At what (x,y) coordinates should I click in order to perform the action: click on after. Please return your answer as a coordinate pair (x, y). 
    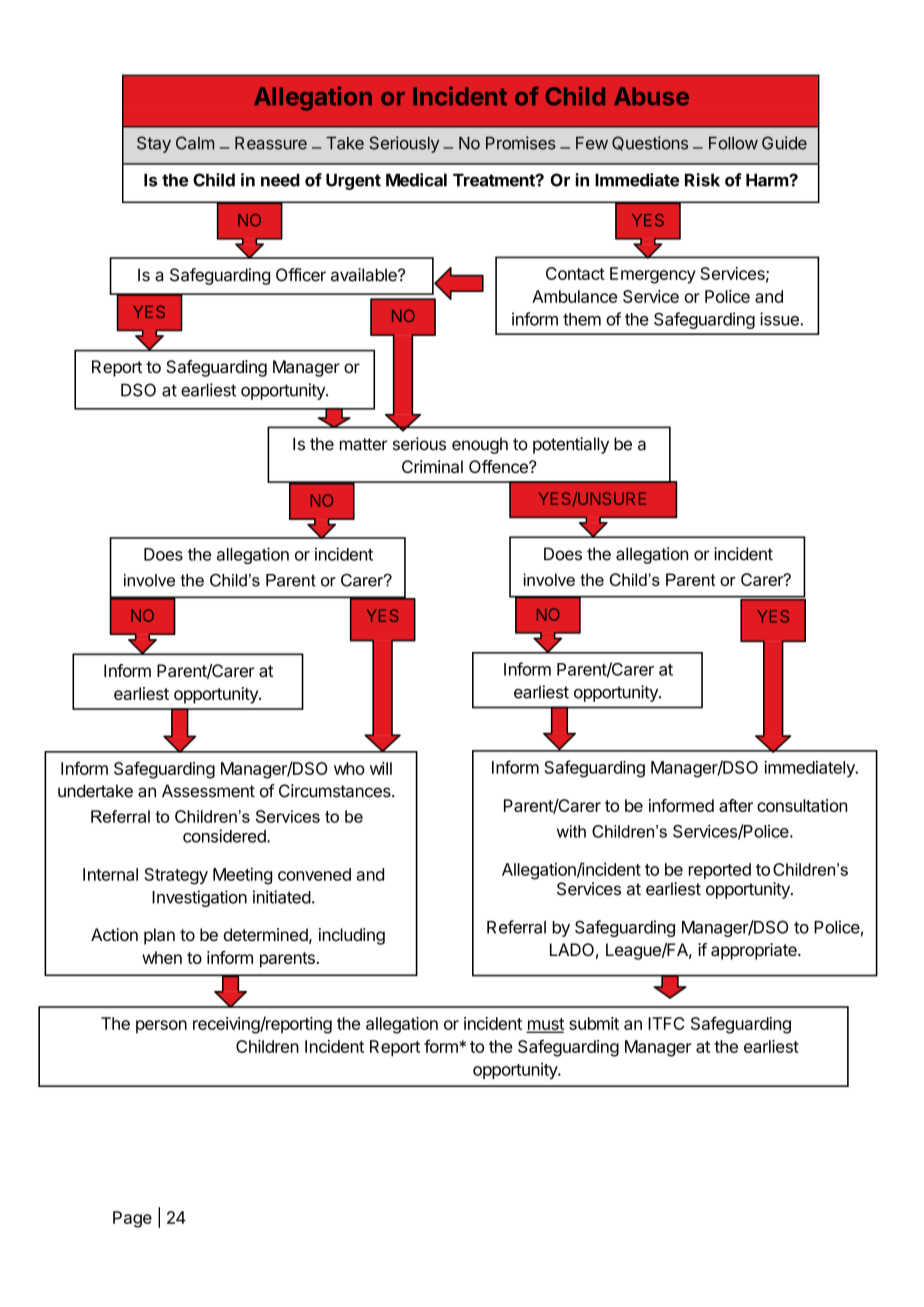
    Looking at the image, I should click on (736, 805).
